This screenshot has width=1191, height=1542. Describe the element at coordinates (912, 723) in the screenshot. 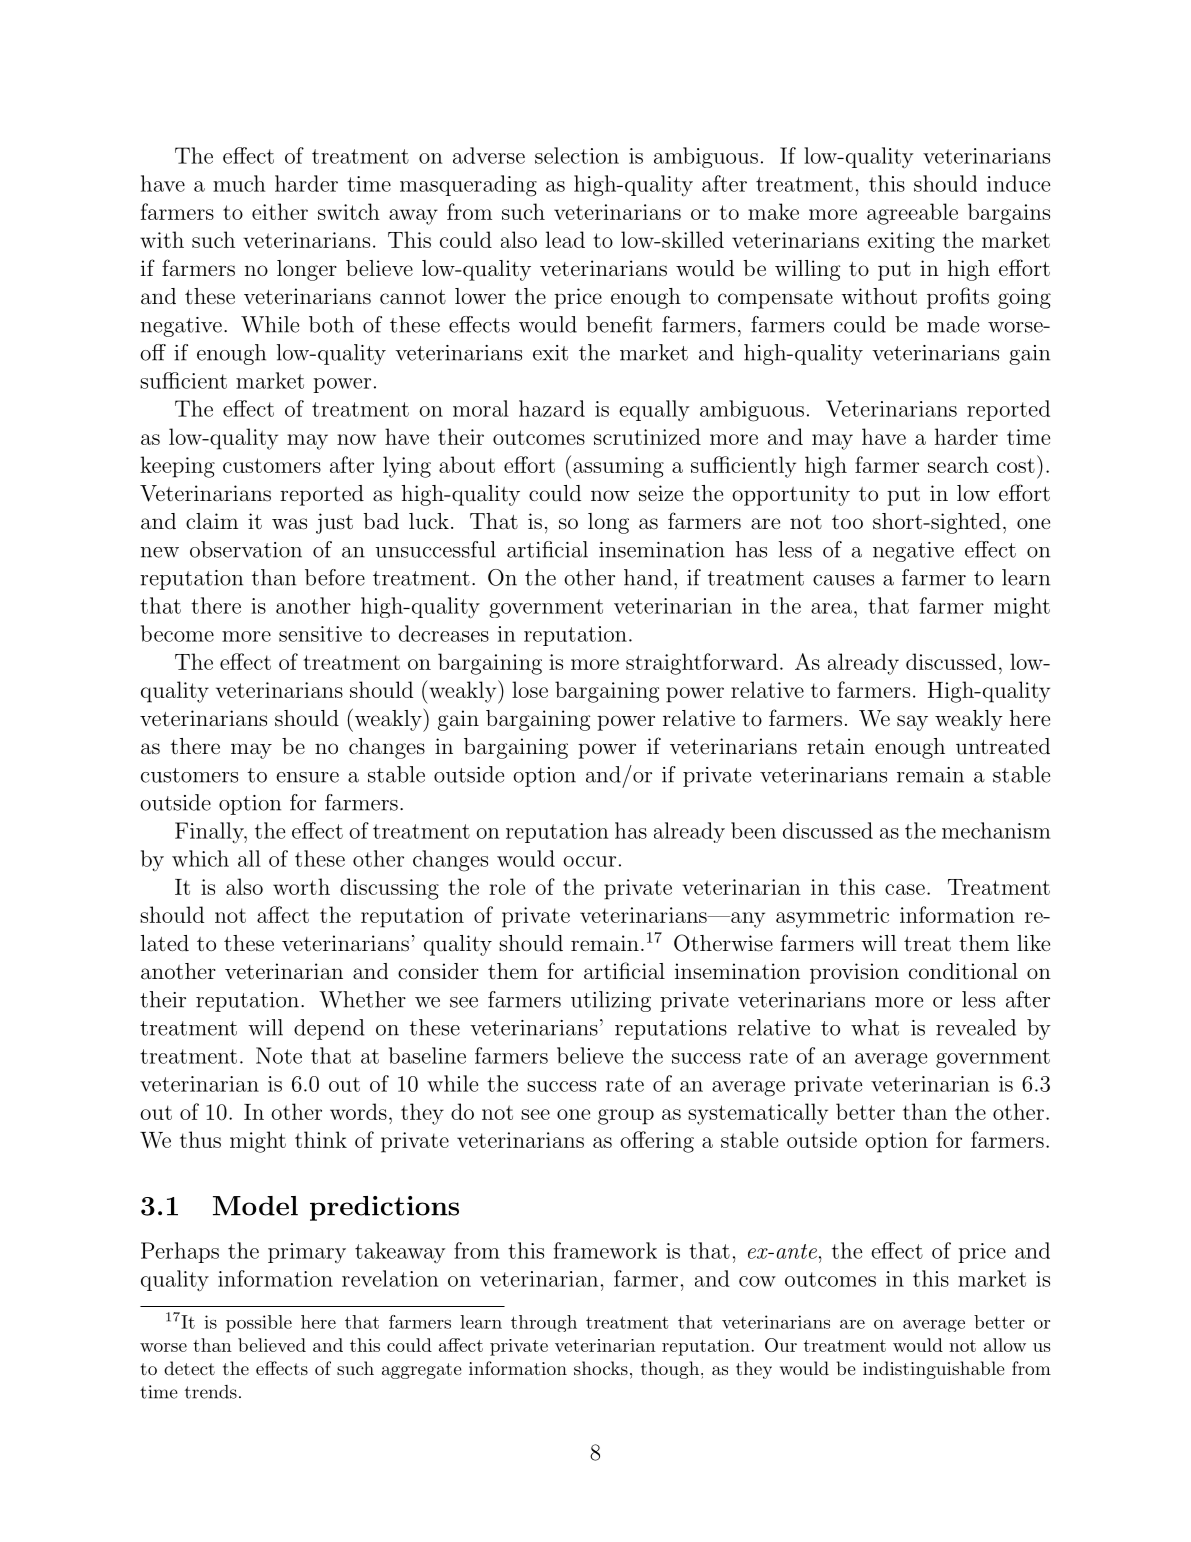

I see `say` at that location.
